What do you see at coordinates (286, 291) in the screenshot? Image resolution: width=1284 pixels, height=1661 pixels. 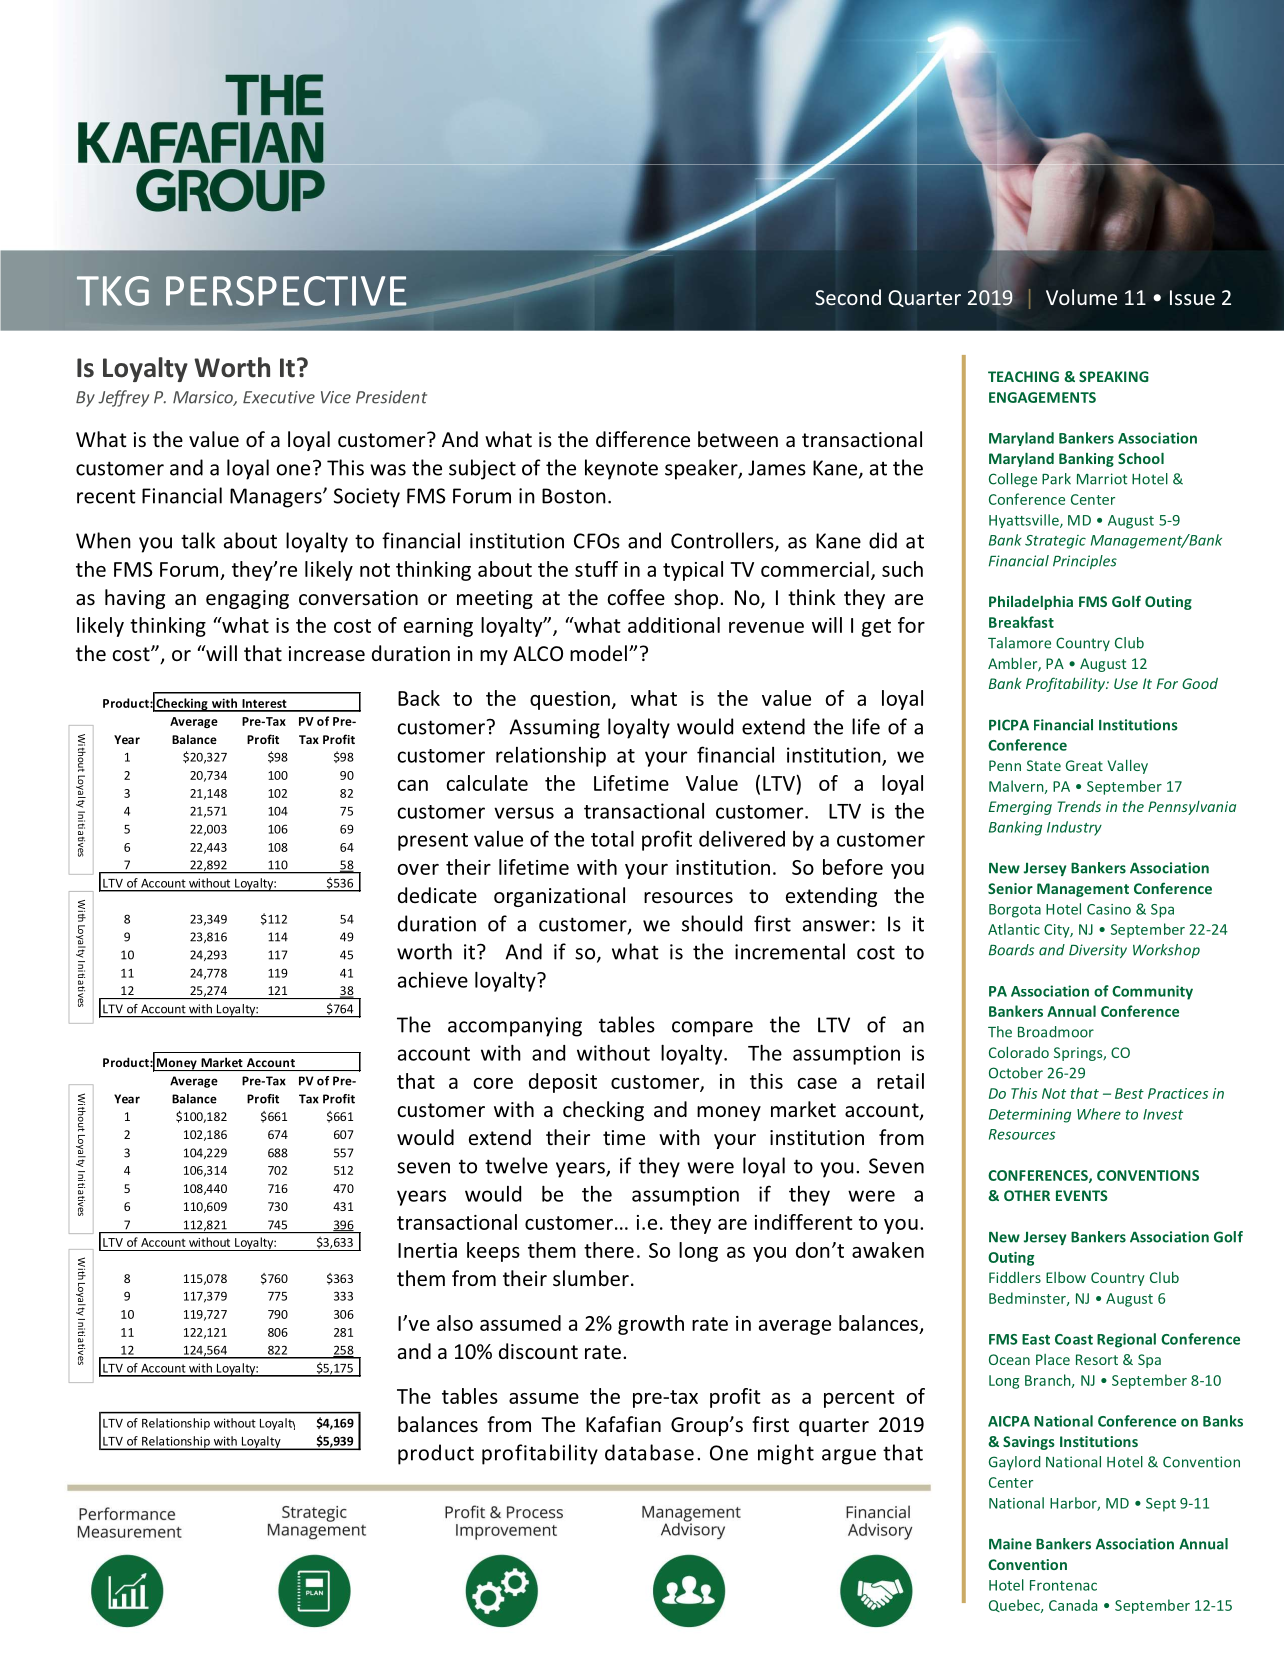 I see `PERSPECTIVE` at bounding box center [286, 291].
